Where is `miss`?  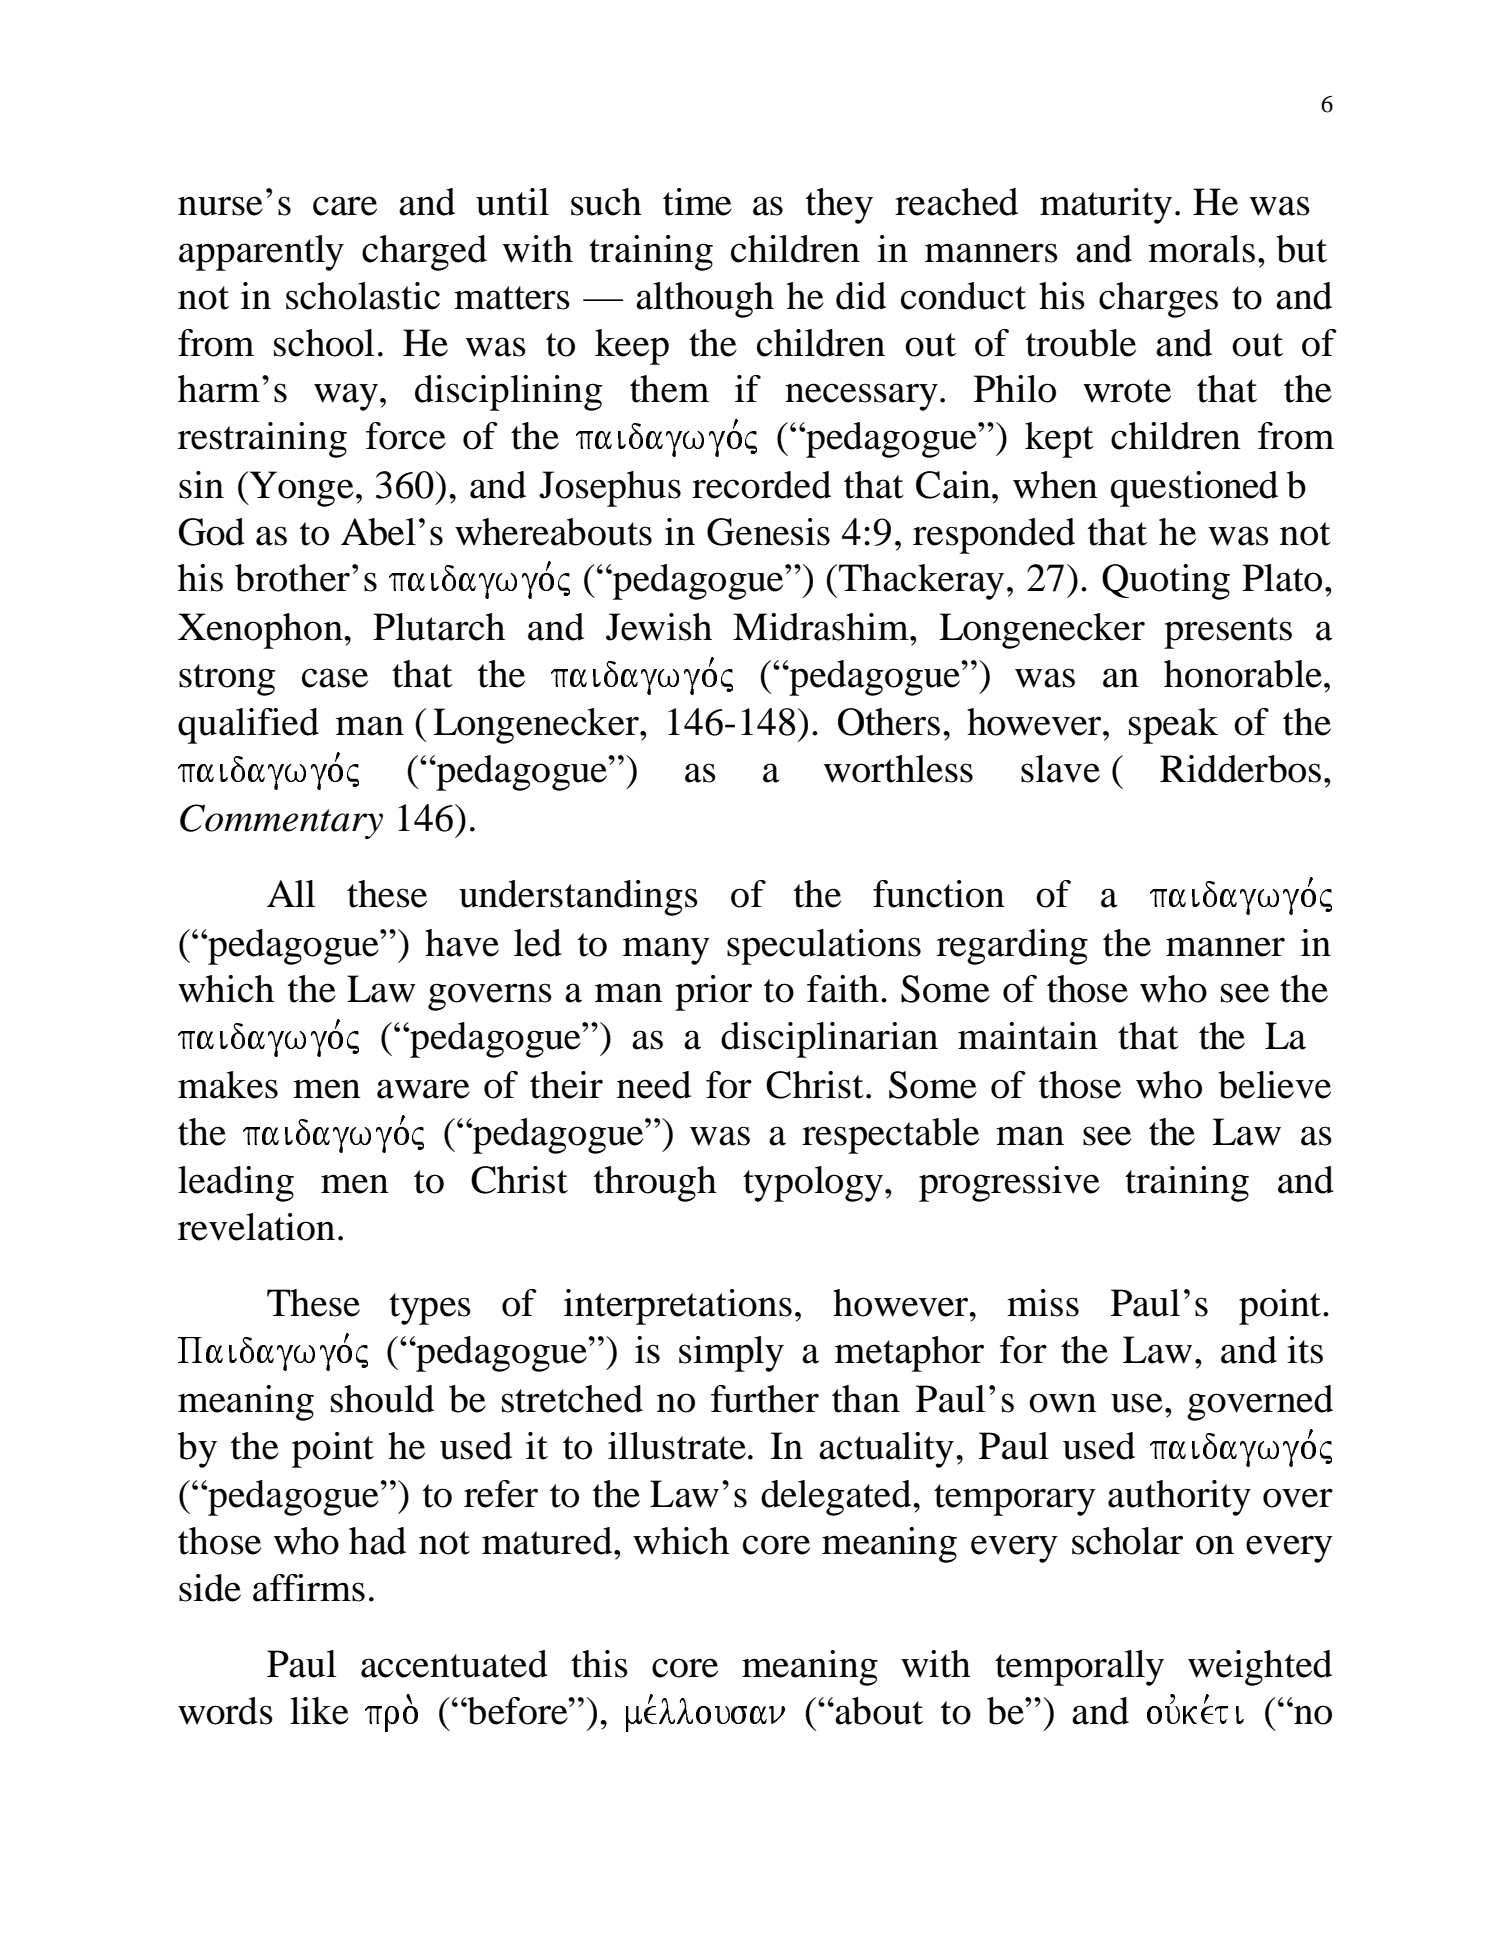
miss is located at coordinates (1043, 1303).
